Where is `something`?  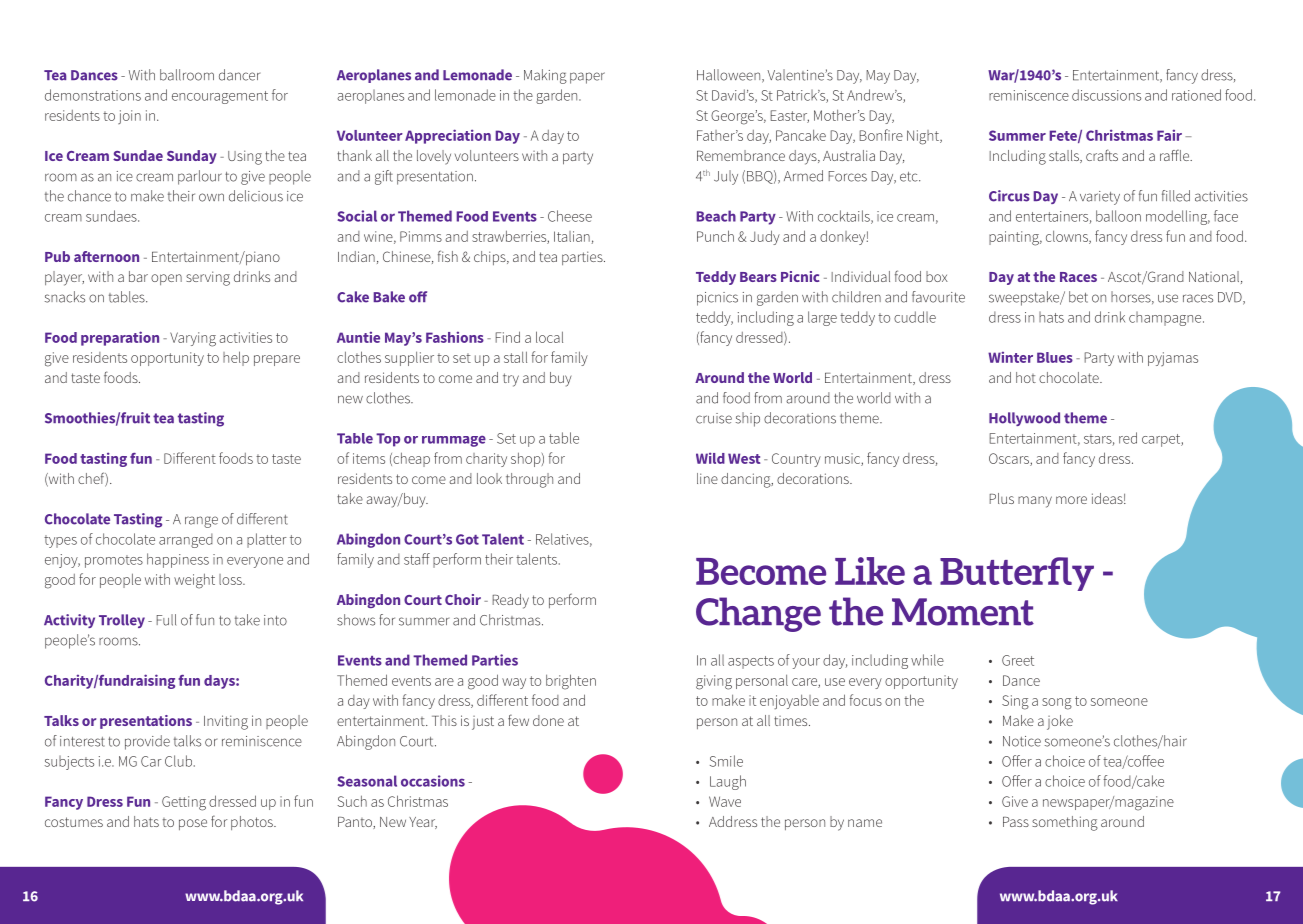
something is located at coordinates (1065, 823).
